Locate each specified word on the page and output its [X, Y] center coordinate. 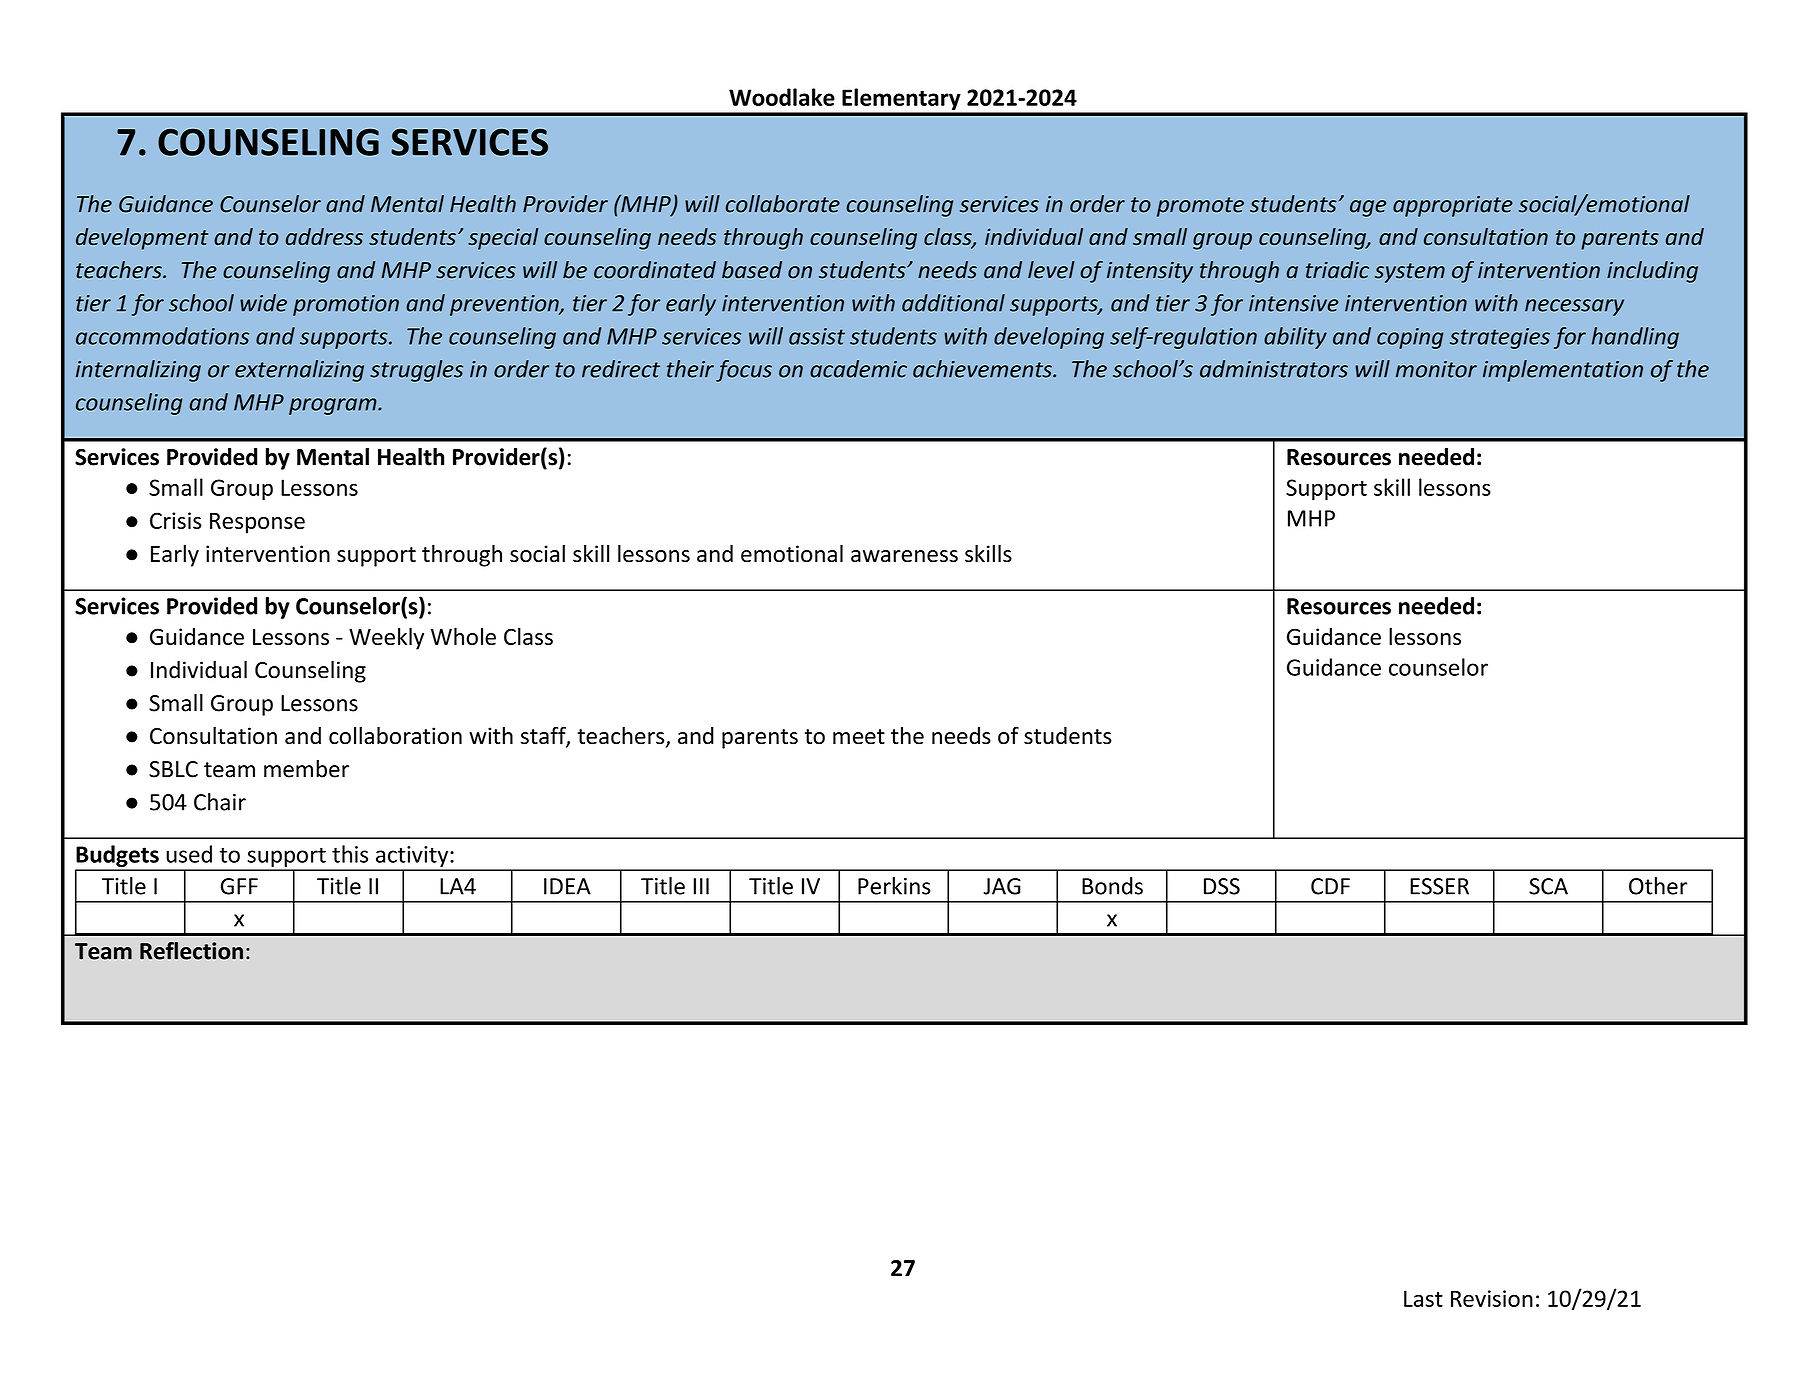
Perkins [894, 886]
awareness [904, 556]
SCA [1548, 886]
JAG [1002, 886]
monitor [1436, 369]
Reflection [191, 951]
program [334, 406]
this [350, 854]
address [324, 236]
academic [858, 369]
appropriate [1453, 206]
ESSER [1439, 886]
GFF [239, 886]
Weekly [386, 638]
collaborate [783, 204]
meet [859, 737]
